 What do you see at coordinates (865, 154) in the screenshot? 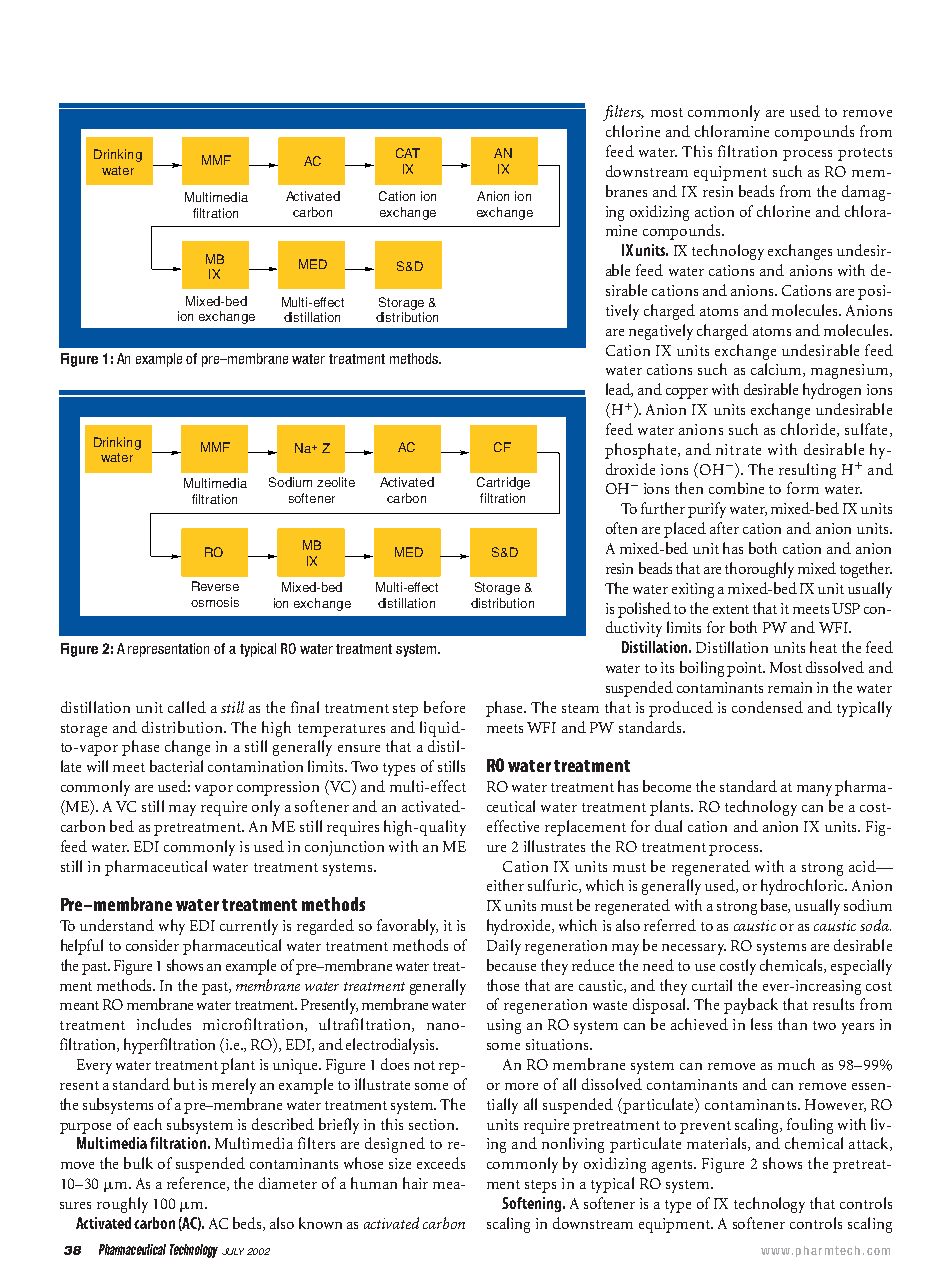
I see `protects` at bounding box center [865, 154].
